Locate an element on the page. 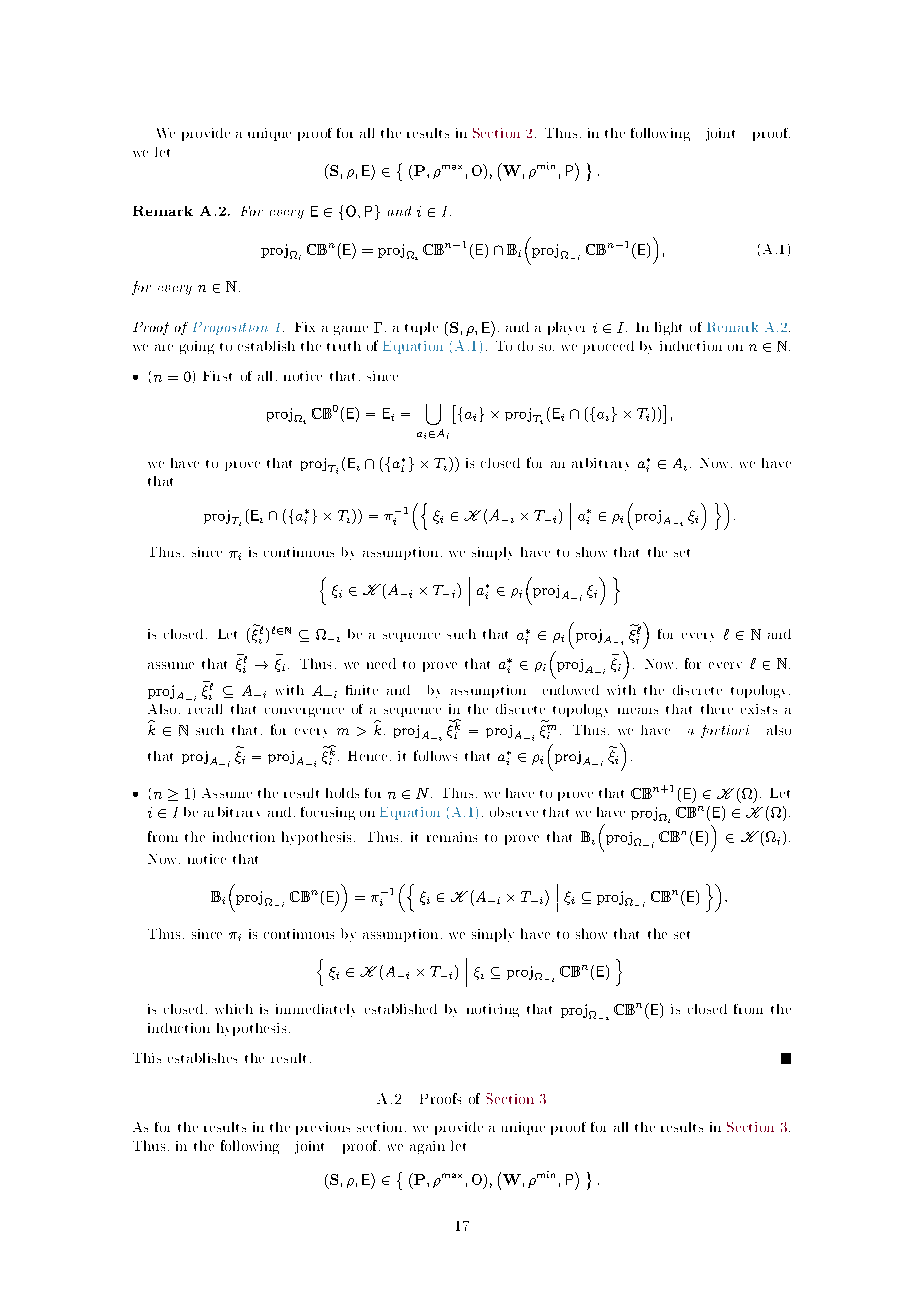 The height and width of the document is (1308, 924). follows is located at coordinates (435, 755).
